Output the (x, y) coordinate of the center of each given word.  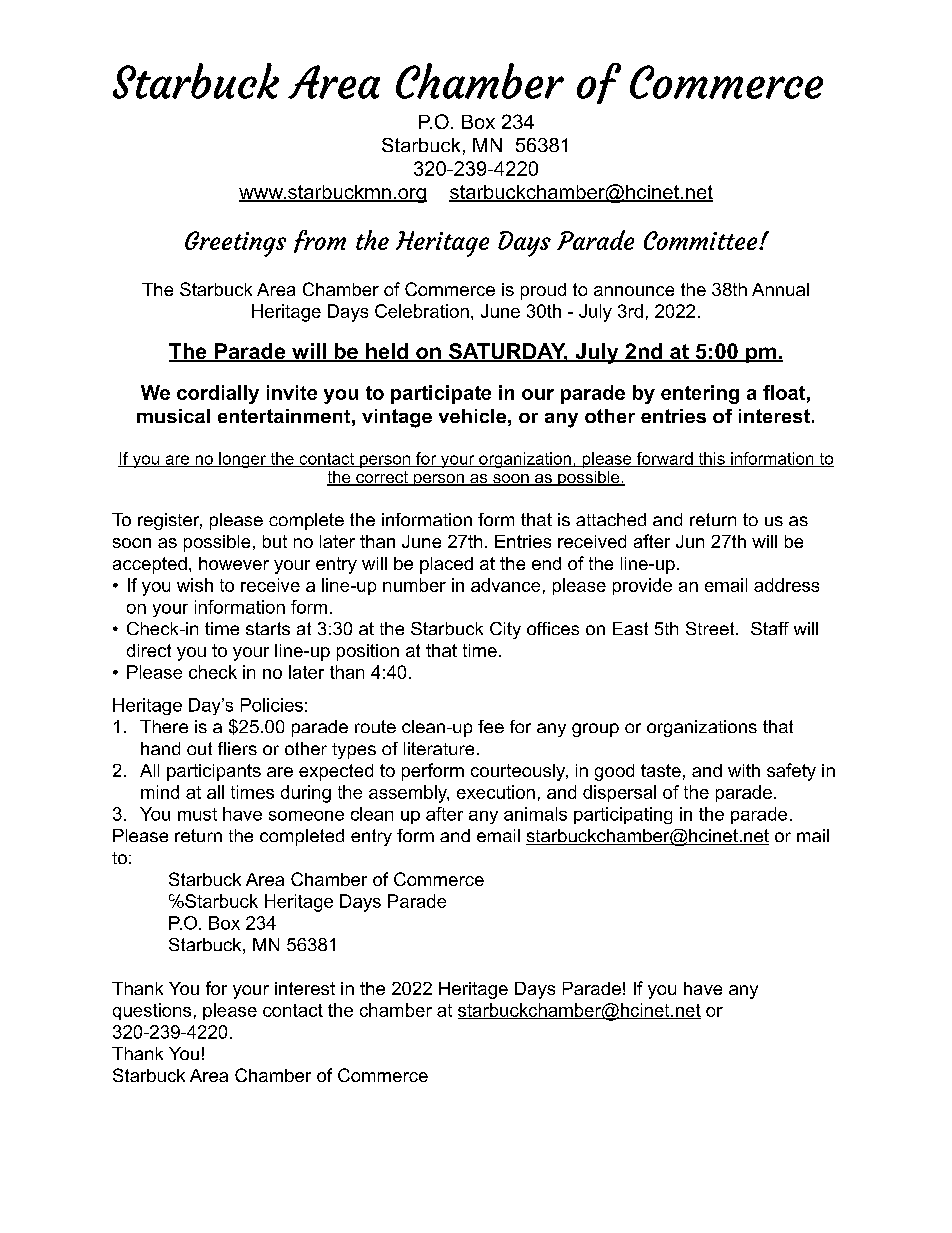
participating (623, 815)
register (170, 521)
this (711, 459)
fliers (237, 748)
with (744, 770)
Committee (702, 240)
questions (152, 1011)
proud (543, 291)
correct (382, 478)
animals (535, 814)
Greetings (235, 244)
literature (439, 748)
